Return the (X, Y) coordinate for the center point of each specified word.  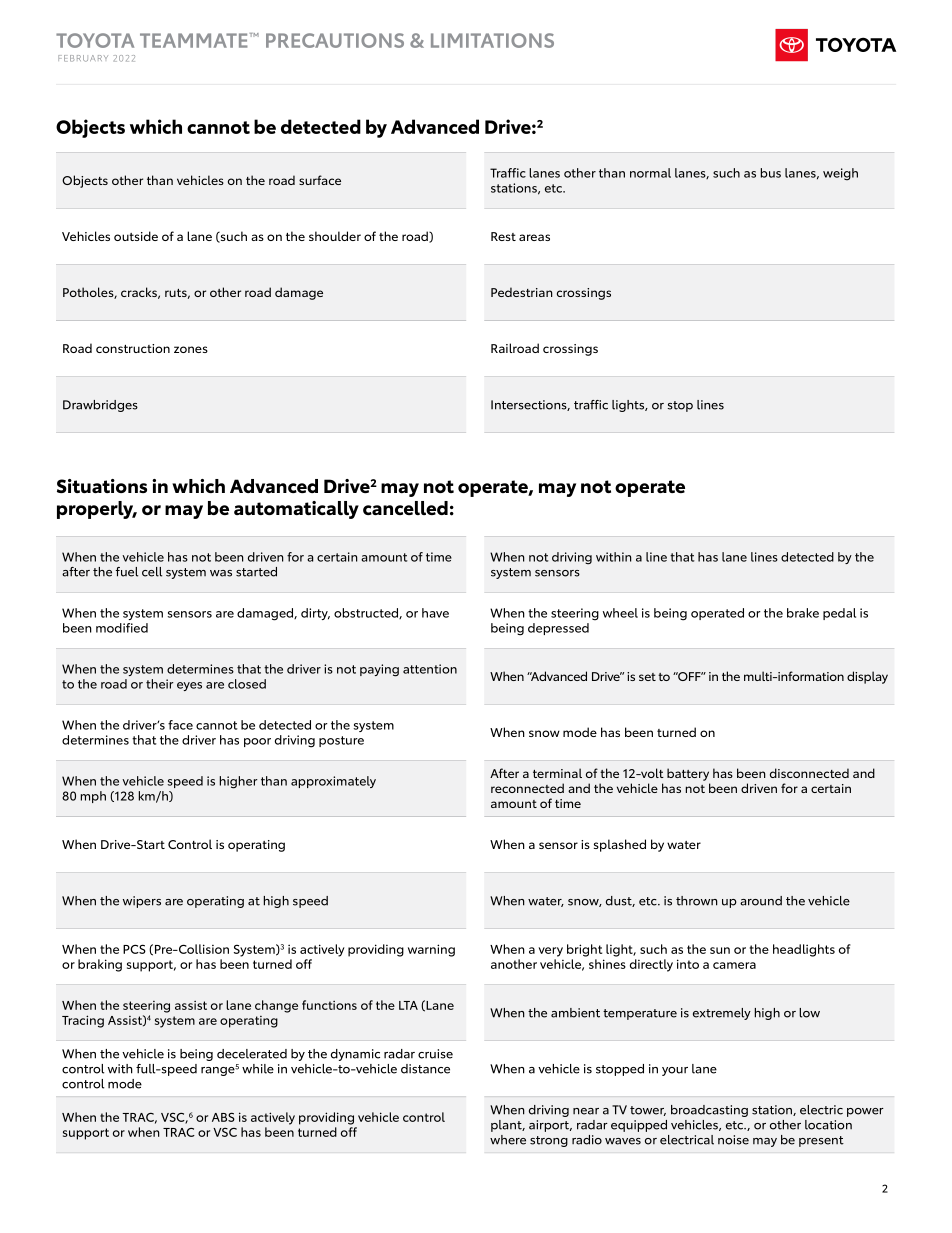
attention (430, 669)
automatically (296, 510)
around (761, 901)
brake (803, 613)
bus (770, 173)
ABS (223, 1117)
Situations (102, 486)
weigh (840, 174)
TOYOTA (95, 40)
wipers (142, 902)
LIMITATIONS (492, 40)
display (867, 677)
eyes (189, 686)
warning (431, 950)
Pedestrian (522, 292)
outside (136, 236)
